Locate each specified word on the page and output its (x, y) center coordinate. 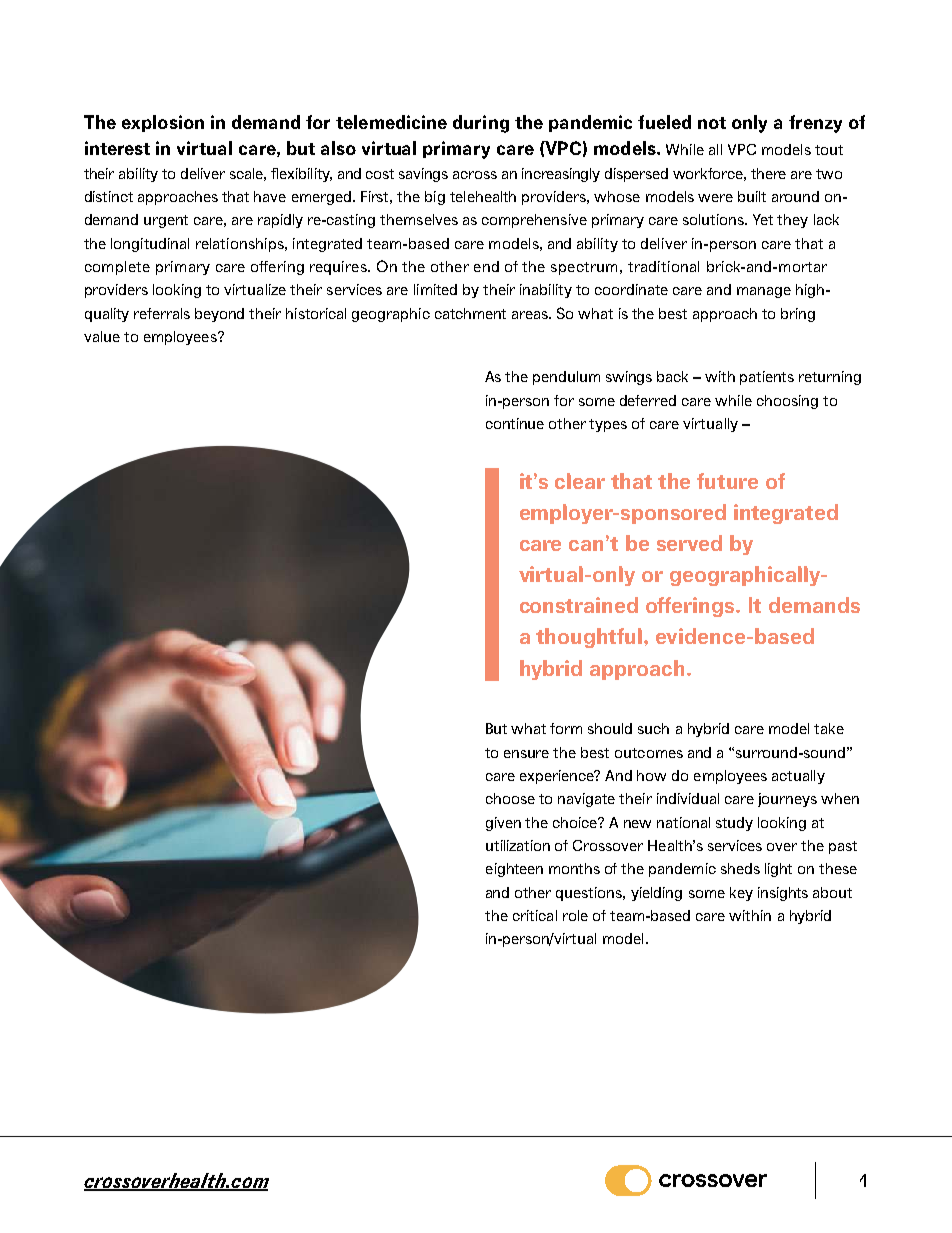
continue (515, 423)
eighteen (514, 870)
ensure (526, 754)
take (829, 728)
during (481, 124)
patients (767, 378)
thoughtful (590, 638)
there (768, 173)
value (102, 336)
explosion (163, 123)
